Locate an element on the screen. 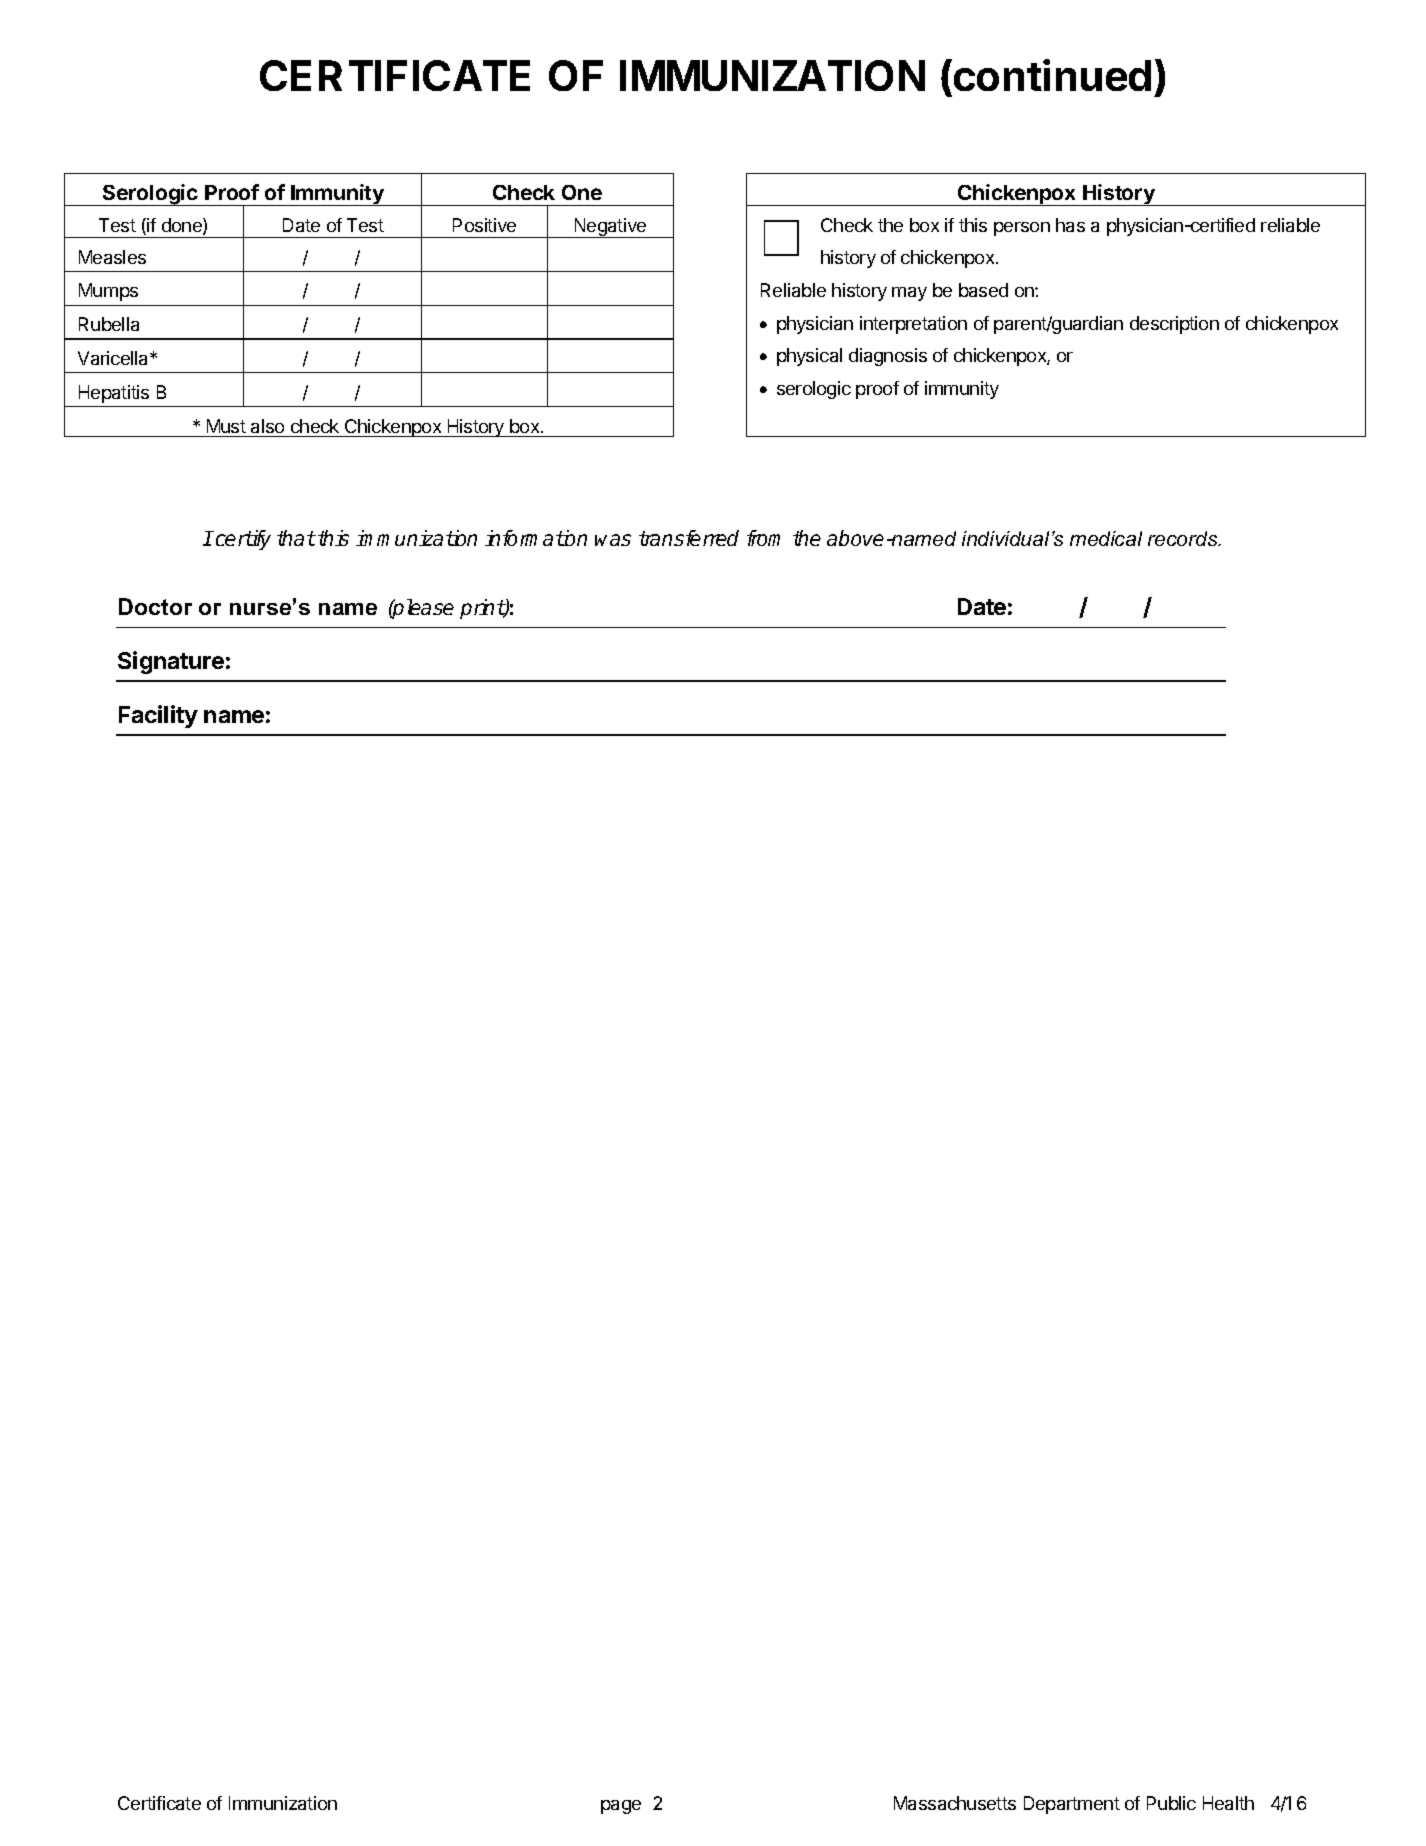 The image size is (1426, 1846). certify is located at coordinates (242, 540).
